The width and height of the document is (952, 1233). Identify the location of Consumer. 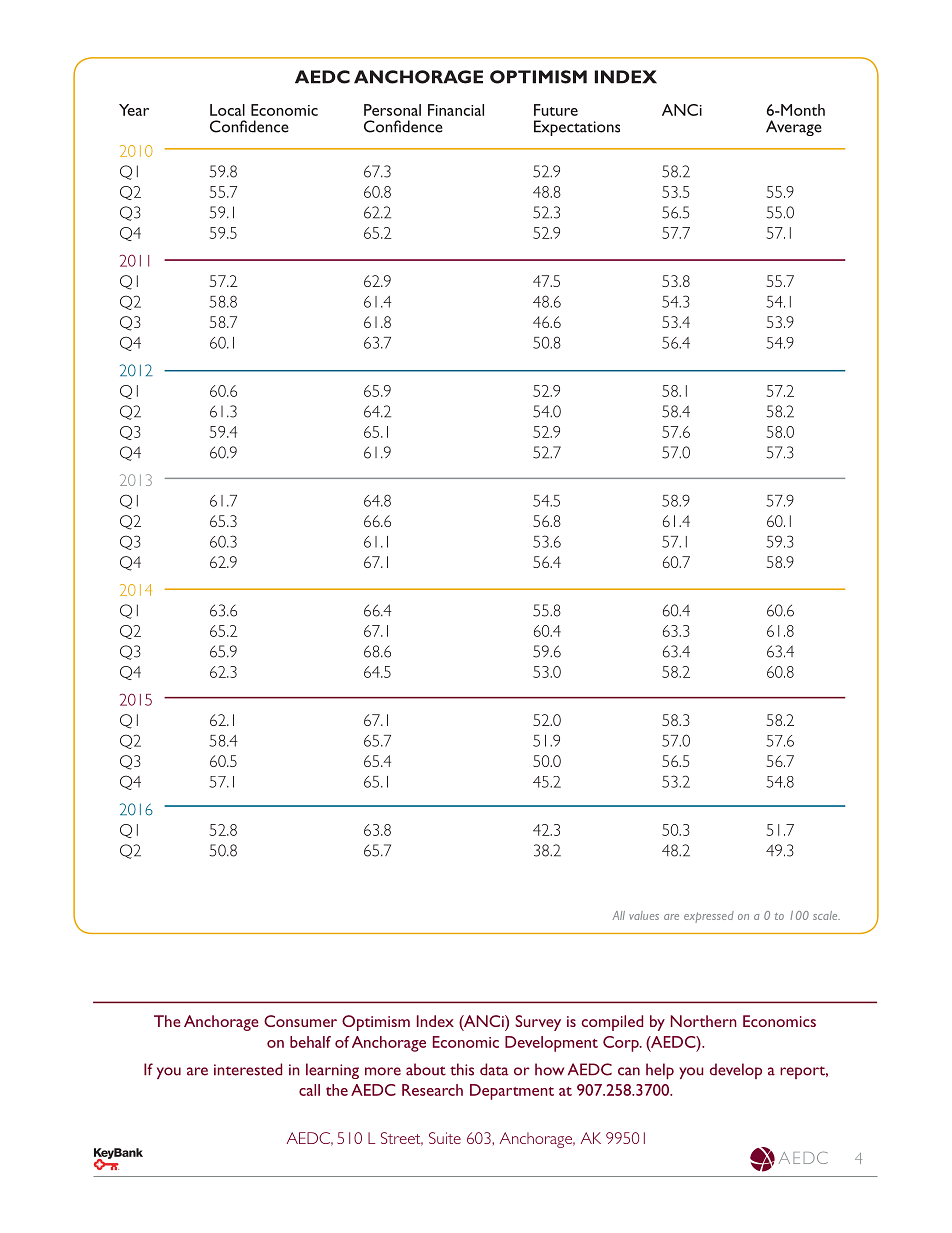
(300, 1021).
